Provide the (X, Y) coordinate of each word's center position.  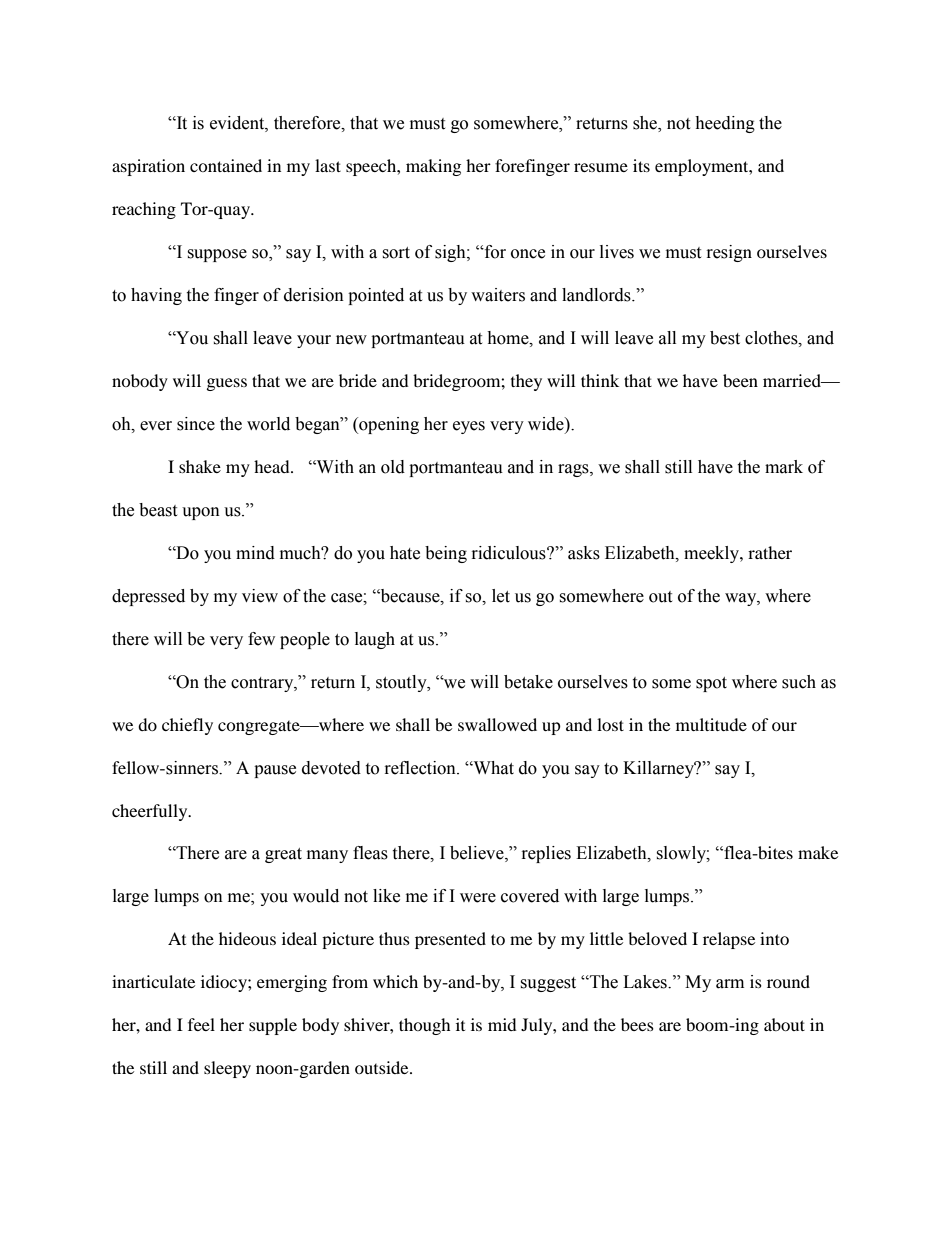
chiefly (187, 726)
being (446, 554)
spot (711, 684)
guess (227, 384)
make (818, 852)
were (478, 898)
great (283, 855)
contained (226, 165)
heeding (725, 124)
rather (770, 552)
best (725, 338)
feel (201, 1024)
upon (201, 513)
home (509, 338)
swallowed (497, 724)
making (433, 167)
